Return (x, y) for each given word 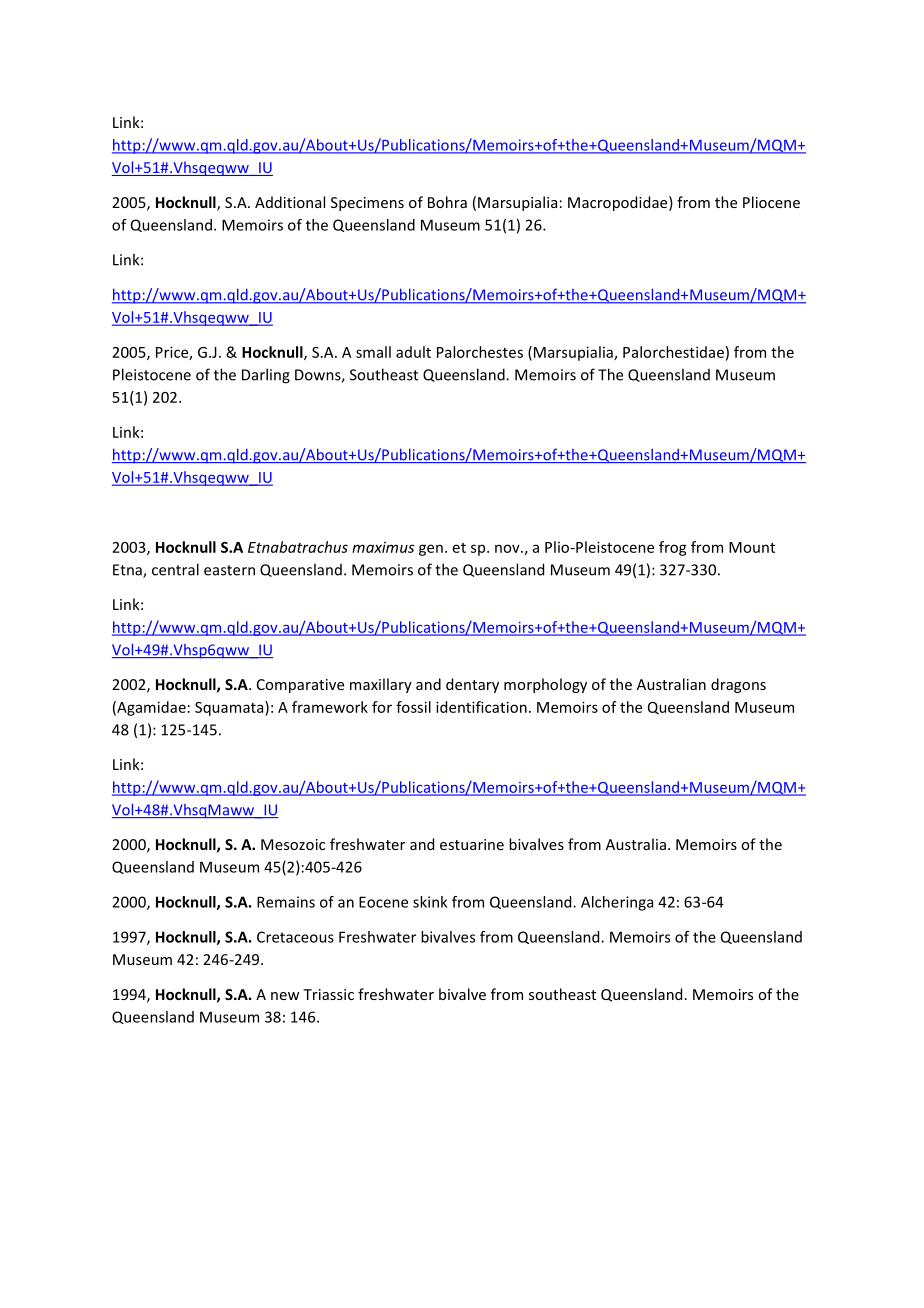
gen (431, 550)
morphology (545, 685)
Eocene (383, 902)
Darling (266, 376)
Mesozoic (293, 844)
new (285, 996)
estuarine (472, 844)
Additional (290, 202)
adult (413, 352)
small (373, 352)
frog (673, 548)
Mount (752, 547)
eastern (229, 570)
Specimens (367, 204)
